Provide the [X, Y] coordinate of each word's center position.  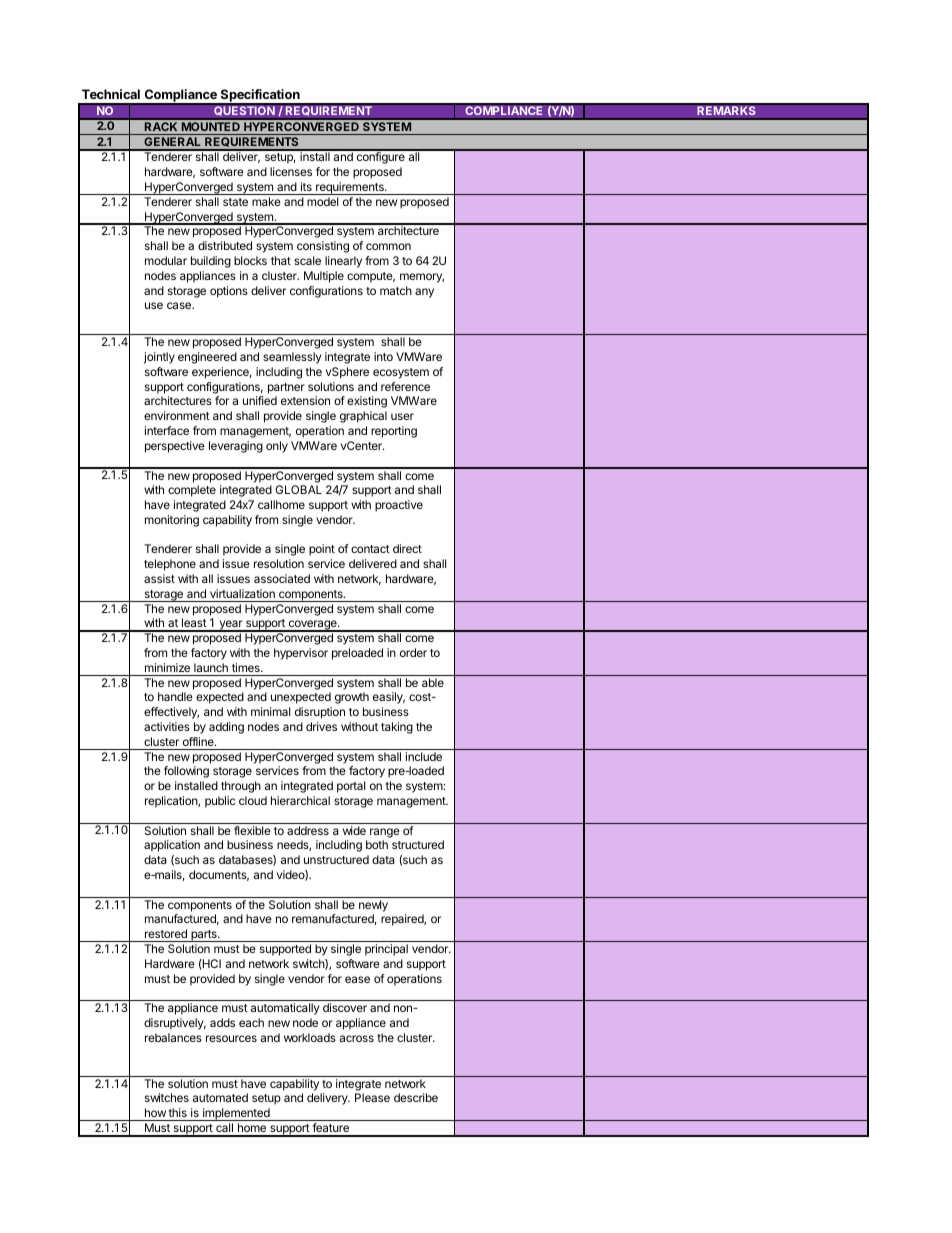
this [178, 1112]
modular [166, 260]
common [388, 246]
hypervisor [301, 654]
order [413, 652]
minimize [167, 667]
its [306, 186]
